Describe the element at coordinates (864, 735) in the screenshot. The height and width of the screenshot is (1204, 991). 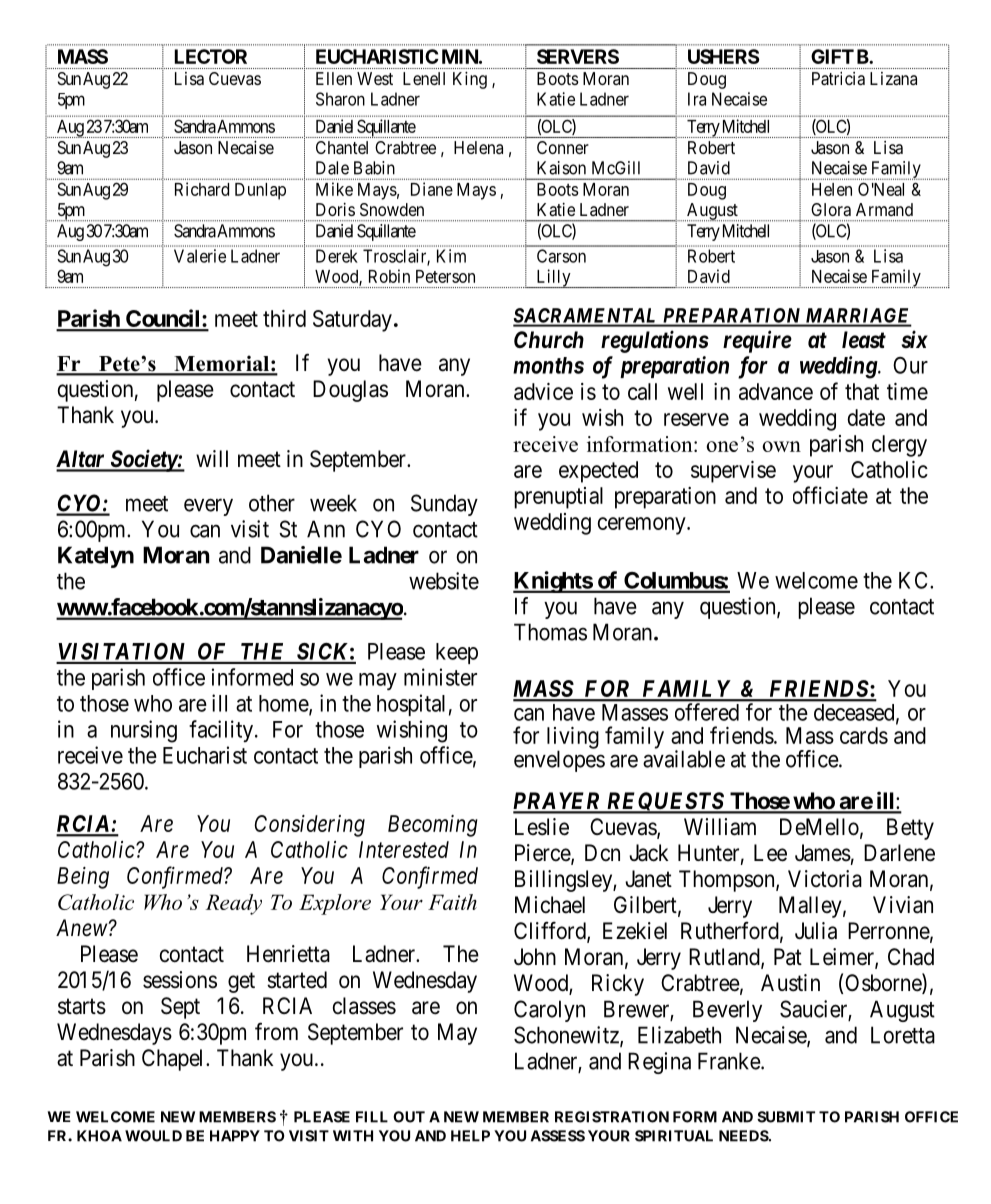
I see `cards` at that location.
